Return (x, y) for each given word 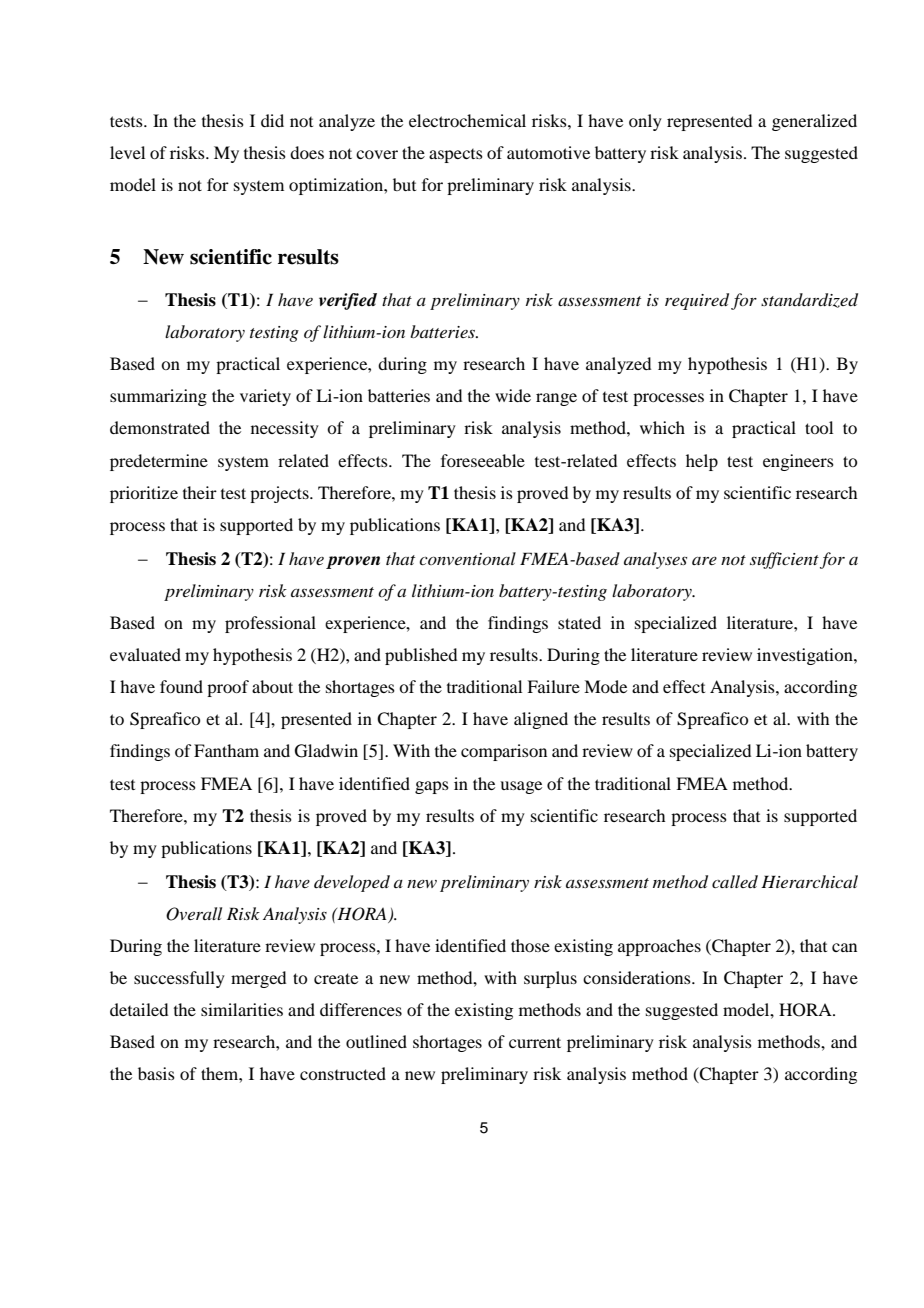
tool (819, 427)
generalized (814, 122)
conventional (467, 558)
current (535, 1042)
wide (513, 395)
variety (265, 397)
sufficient (784, 560)
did (272, 120)
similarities (242, 1009)
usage (521, 787)
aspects (456, 156)
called (735, 881)
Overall (194, 914)
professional (270, 624)
